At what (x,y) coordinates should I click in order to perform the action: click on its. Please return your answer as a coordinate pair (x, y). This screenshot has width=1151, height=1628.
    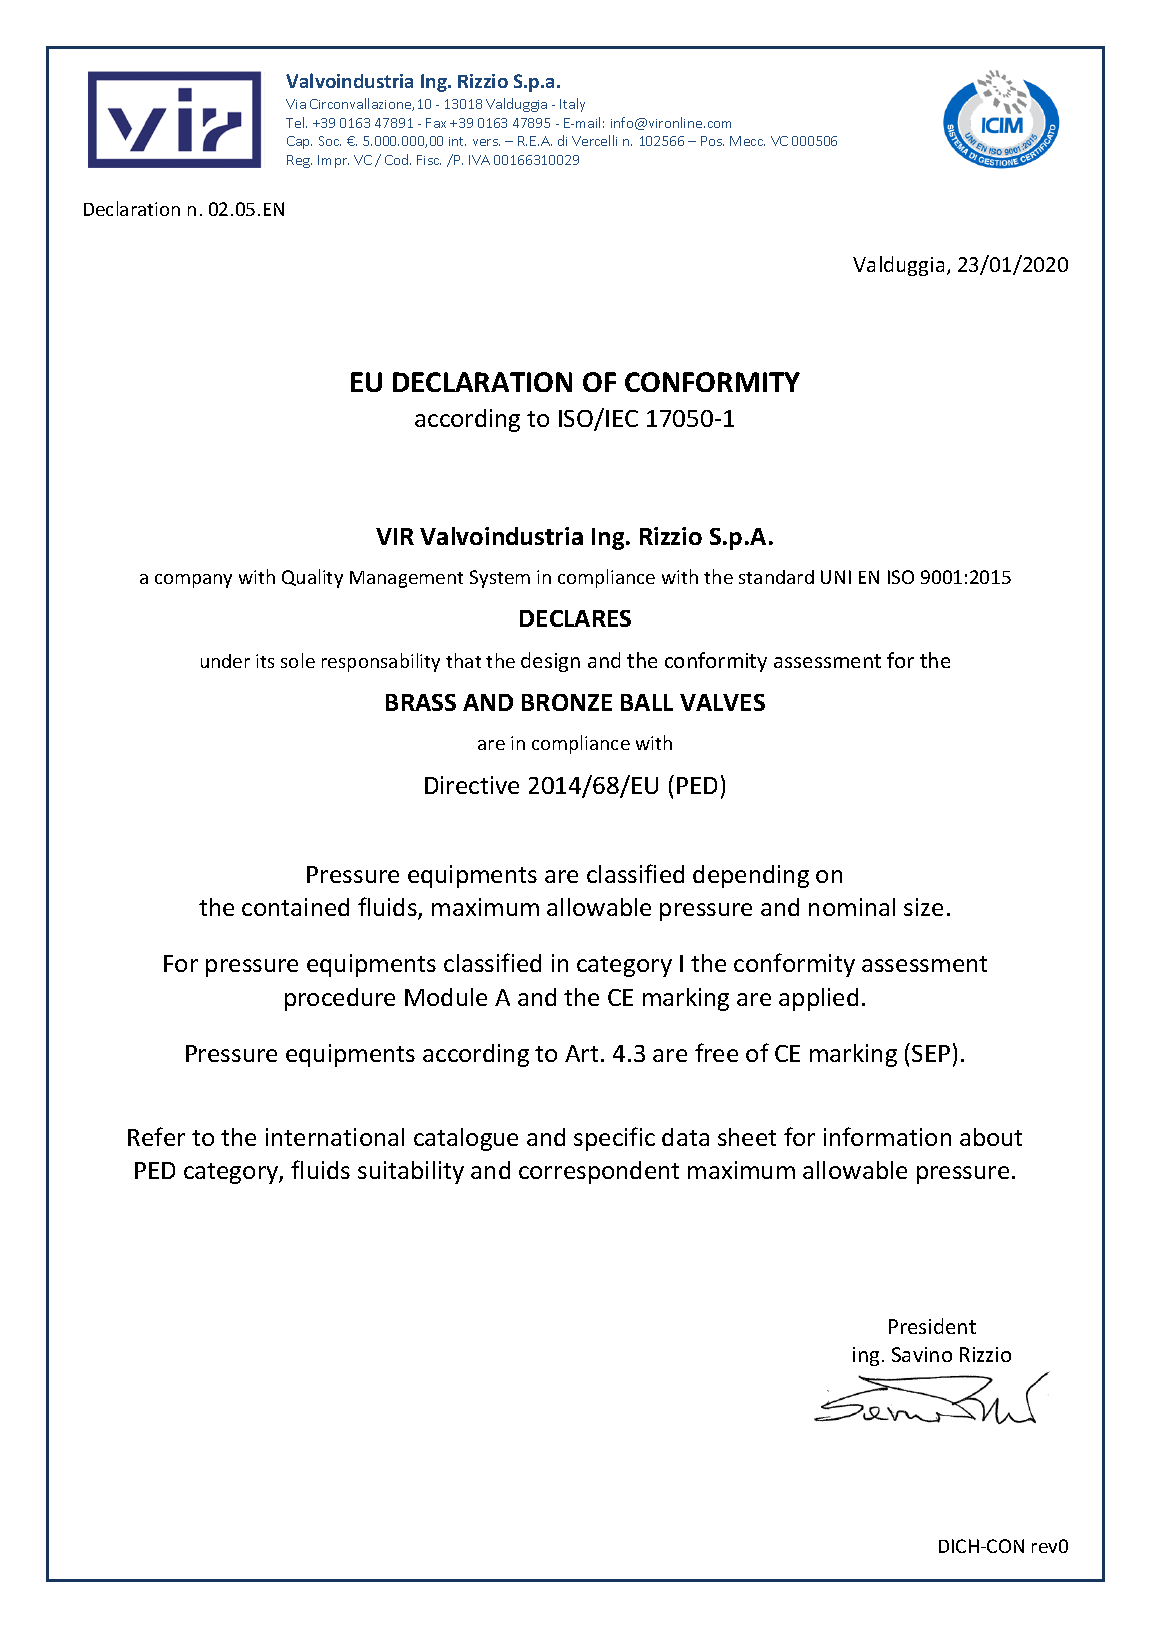
    Looking at the image, I should click on (265, 661).
